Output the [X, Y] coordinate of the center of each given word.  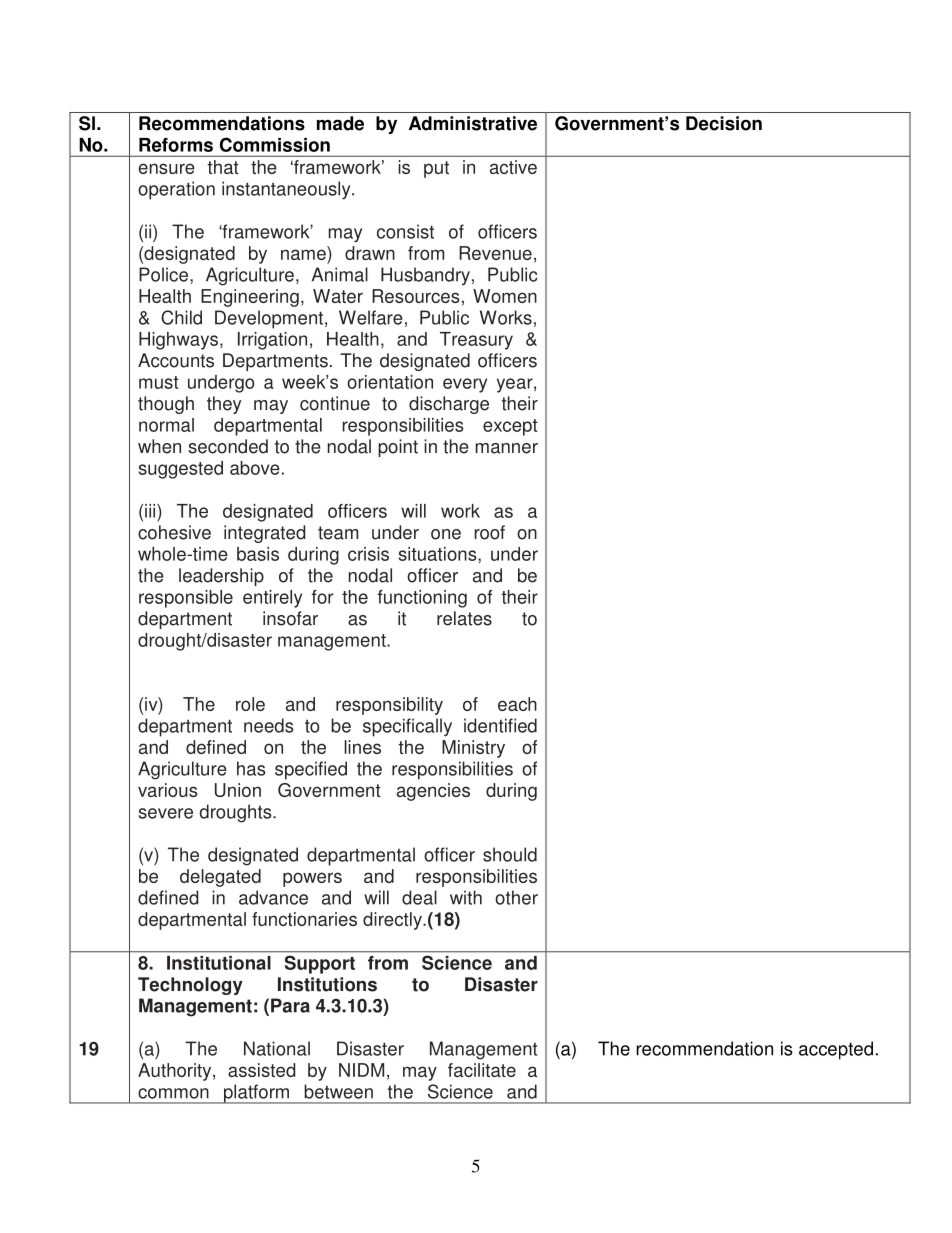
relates [464, 618]
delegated [220, 878]
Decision [724, 123]
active [513, 167]
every [465, 385]
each [517, 704]
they [224, 405]
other [516, 897]
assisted [261, 1070]
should [510, 854]
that [223, 167]
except [510, 427]
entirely [272, 599]
